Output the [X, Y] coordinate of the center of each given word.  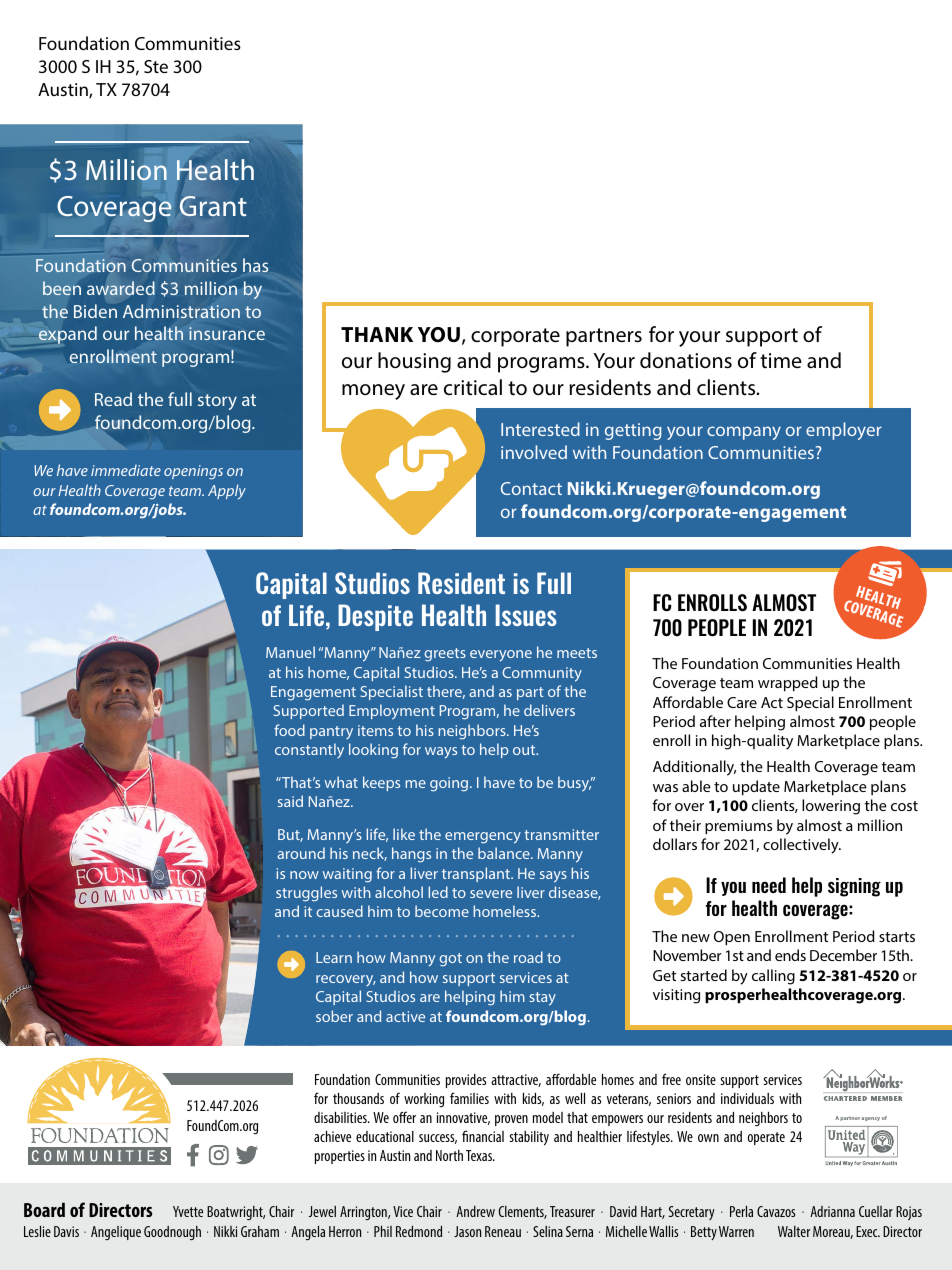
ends [790, 955]
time [781, 360]
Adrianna [832, 1211]
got [450, 960]
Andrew [475, 1211]
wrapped [788, 684]
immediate [126, 470]
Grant [213, 206]
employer [844, 431]
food [289, 730]
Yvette [188, 1211]
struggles [306, 894]
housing [414, 362]
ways [441, 753]
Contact [531, 488]
